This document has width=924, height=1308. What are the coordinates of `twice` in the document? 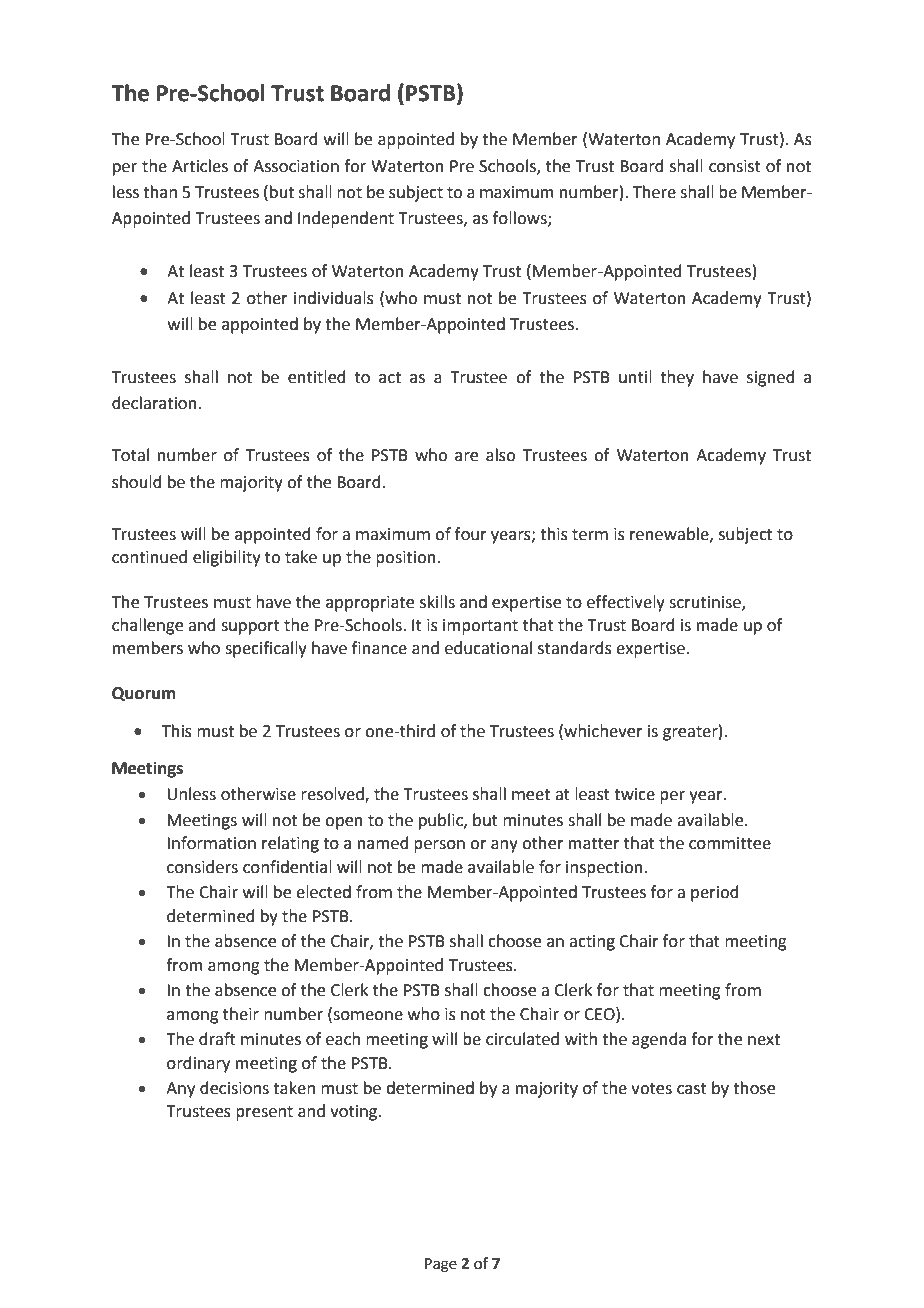 It's located at (634, 794).
